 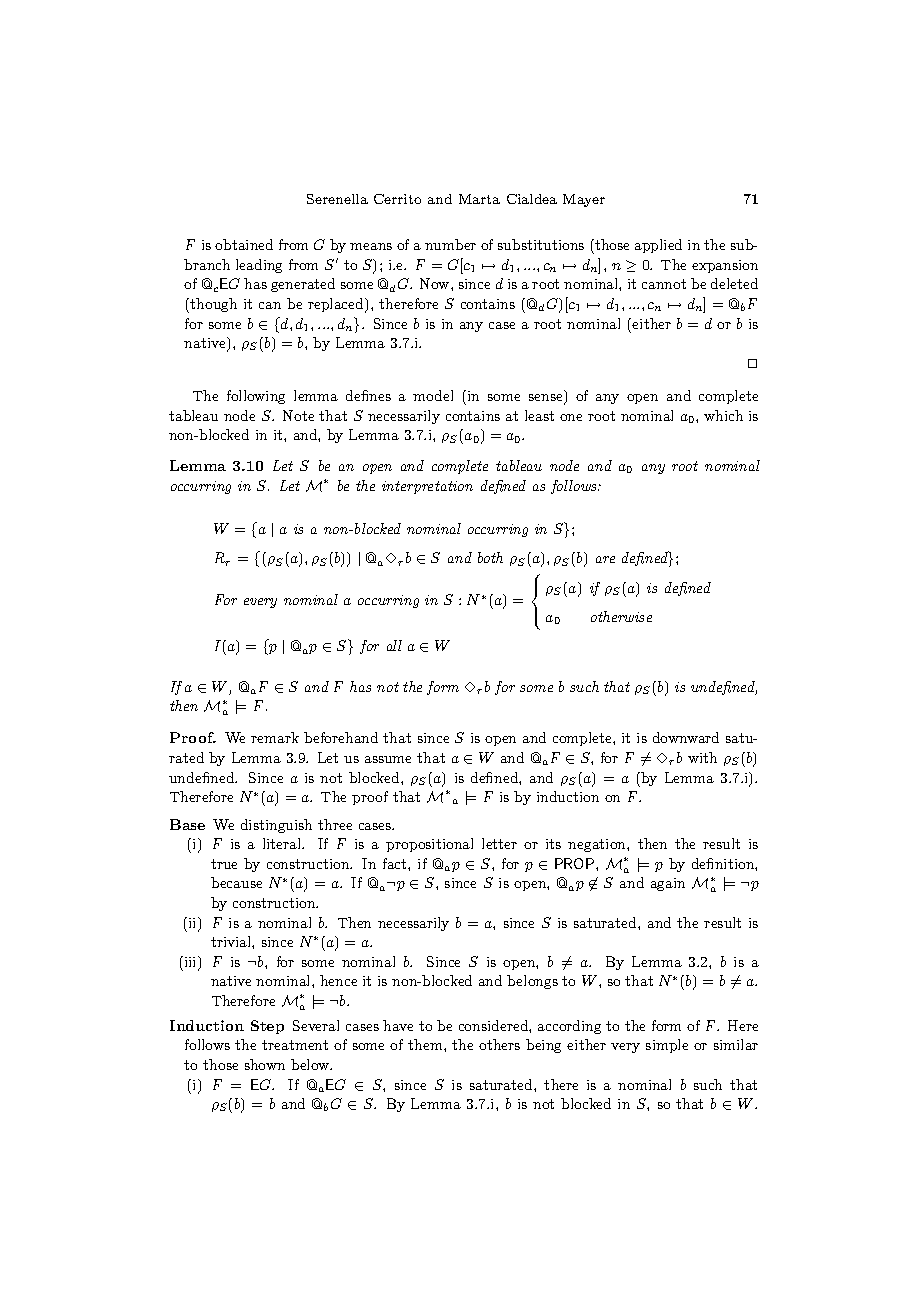 I want to click on all, so click(x=394, y=645).
